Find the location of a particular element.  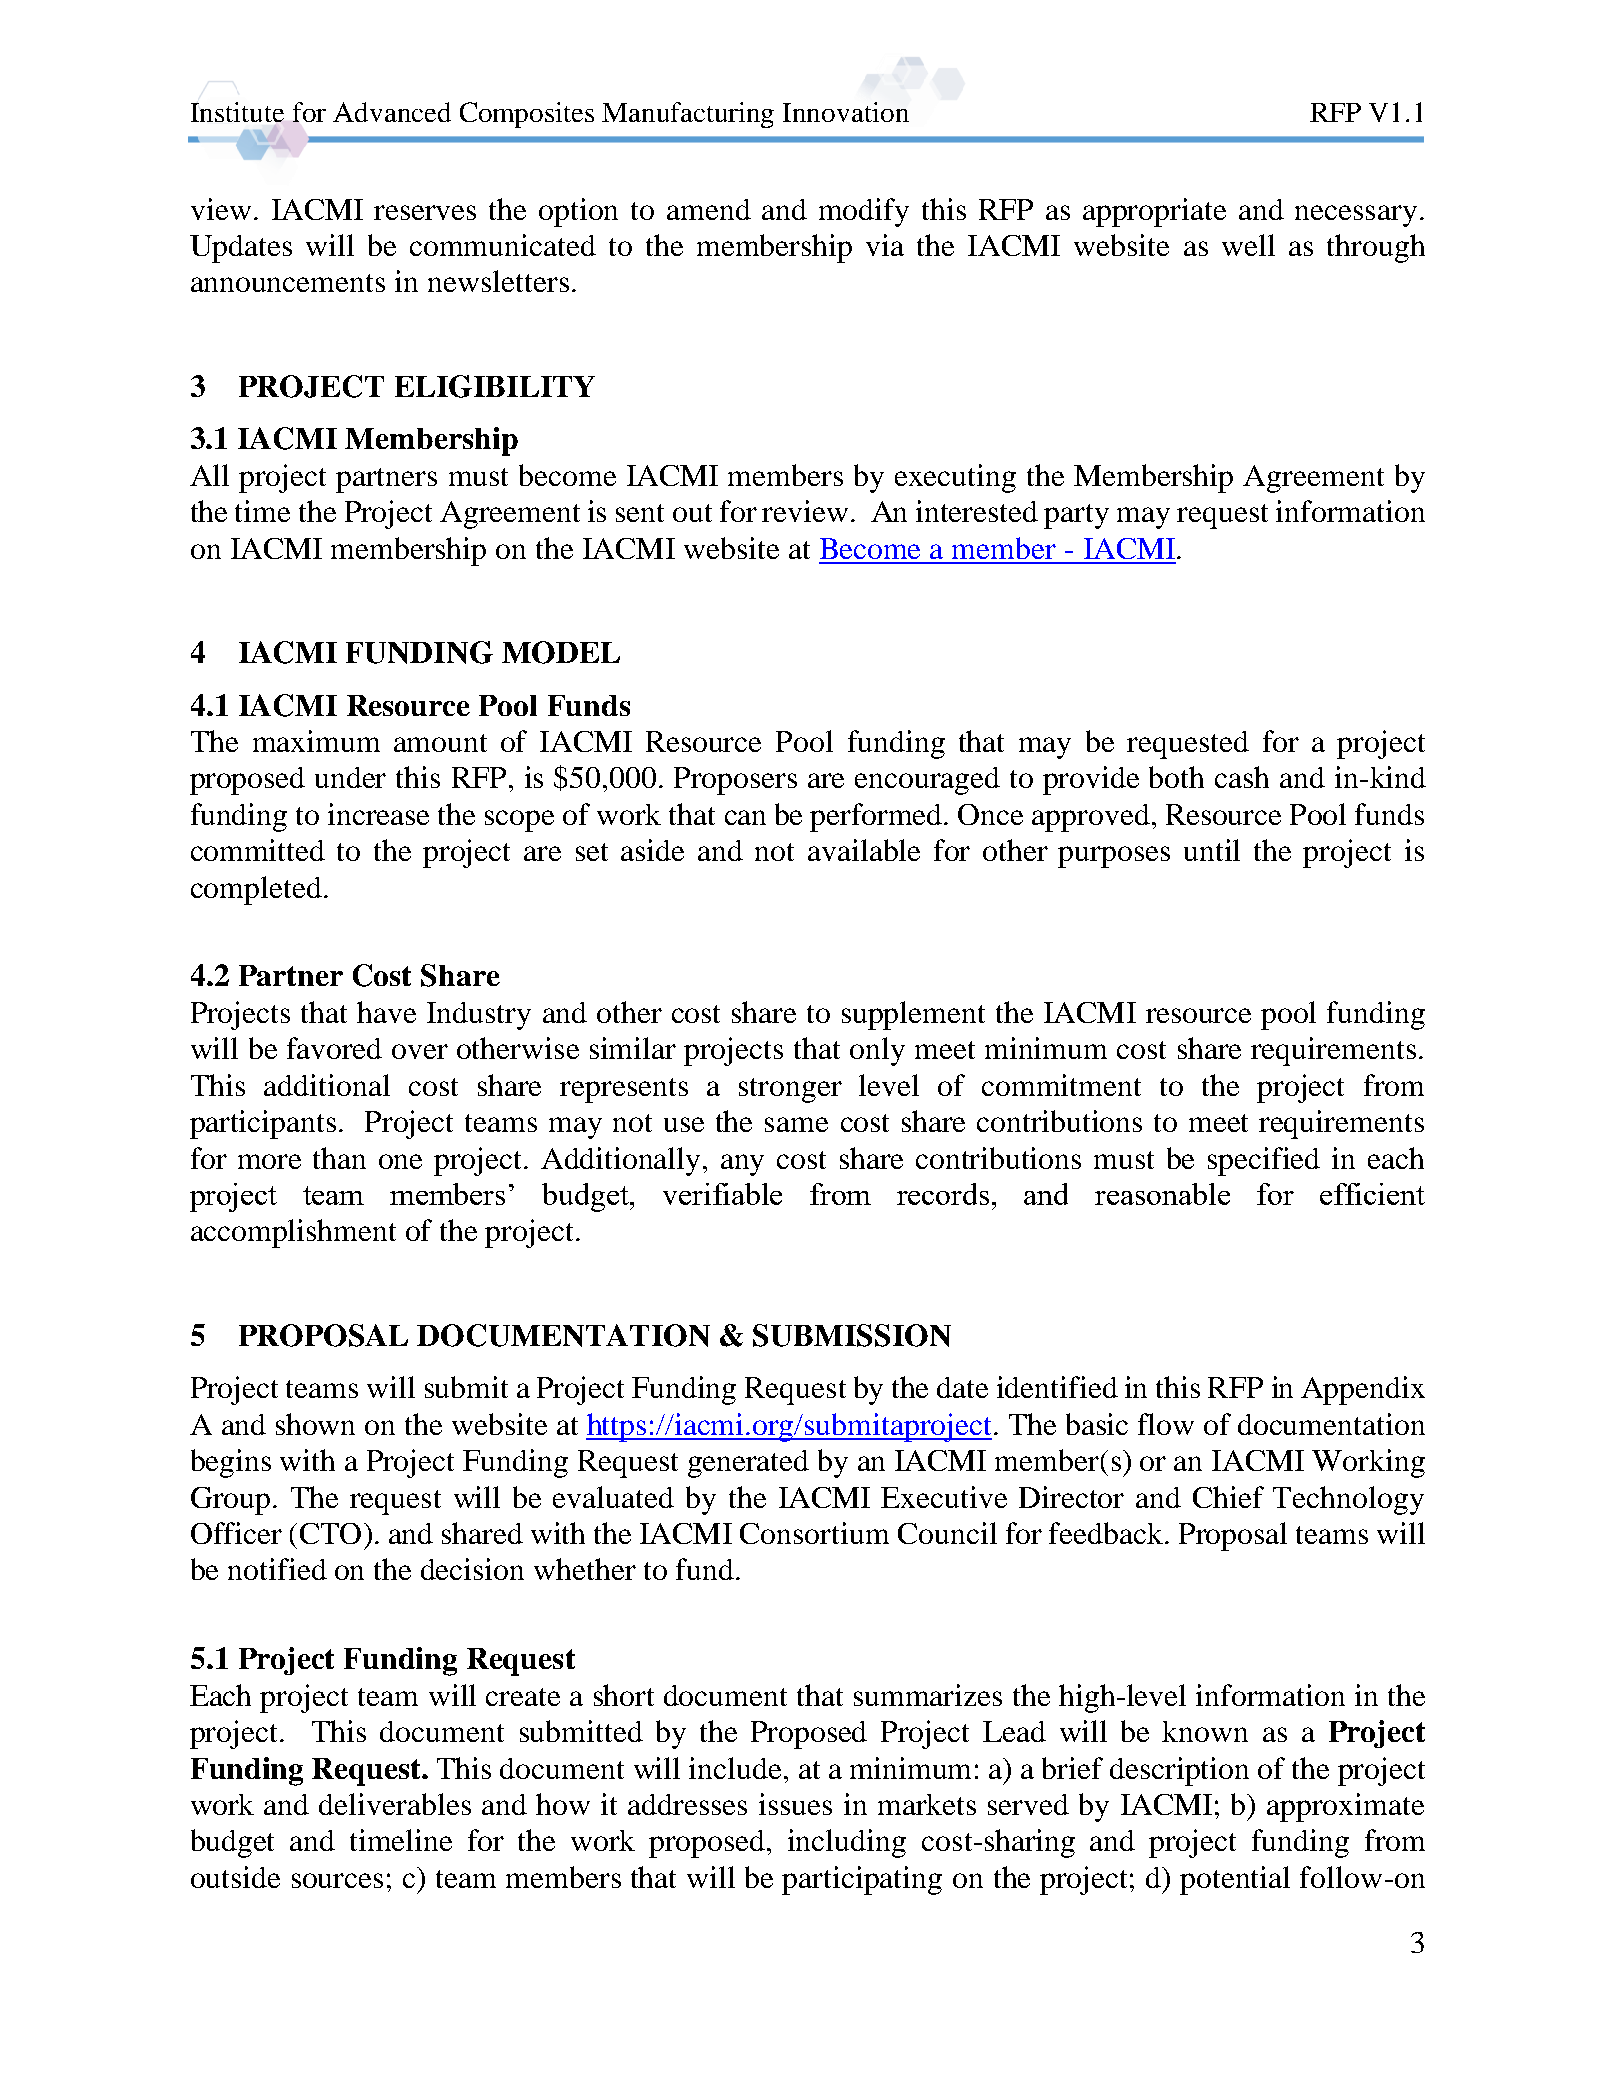

accomplishment is located at coordinates (293, 1233).
